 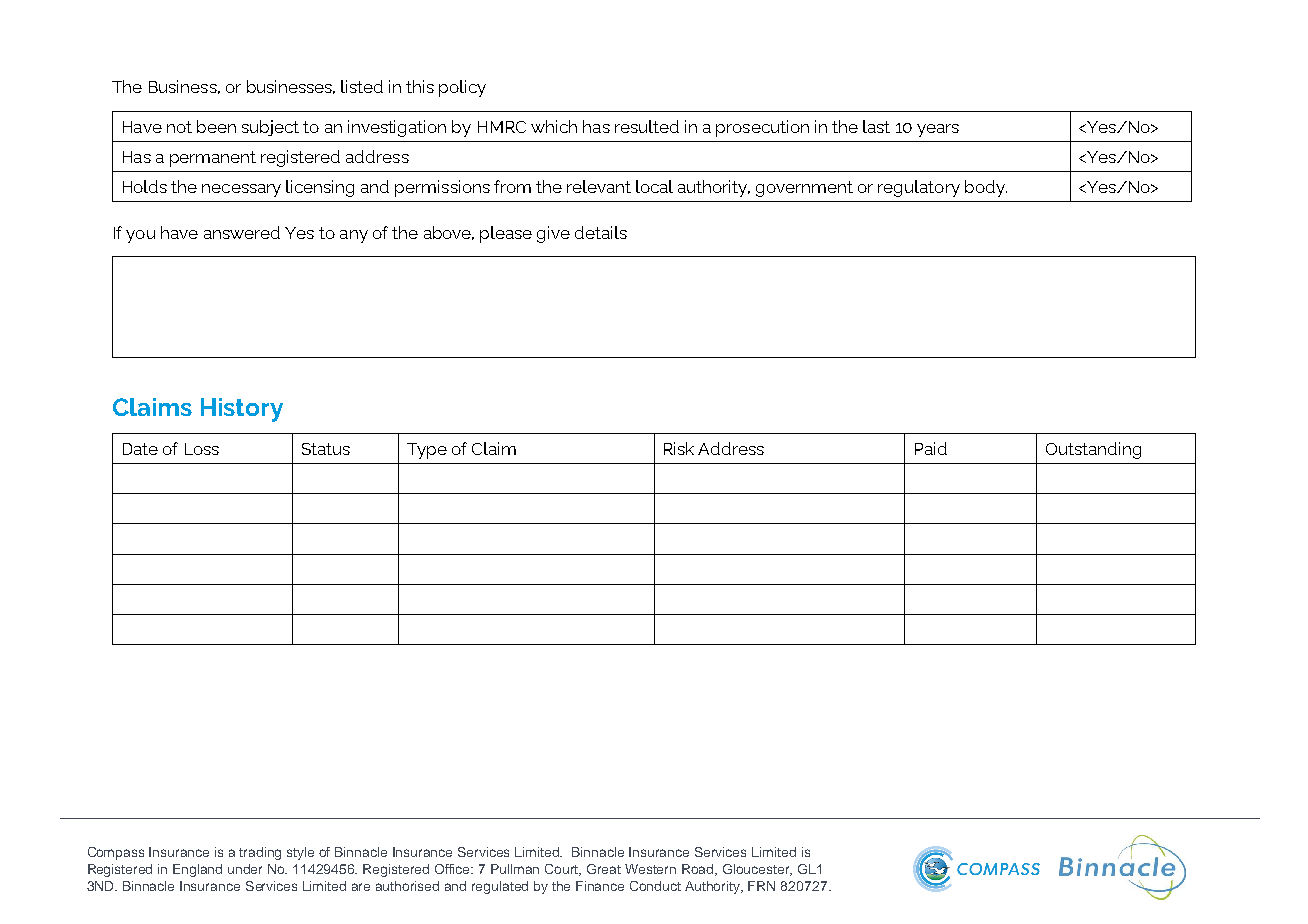 What do you see at coordinates (679, 448) in the image?
I see `Risk` at bounding box center [679, 448].
